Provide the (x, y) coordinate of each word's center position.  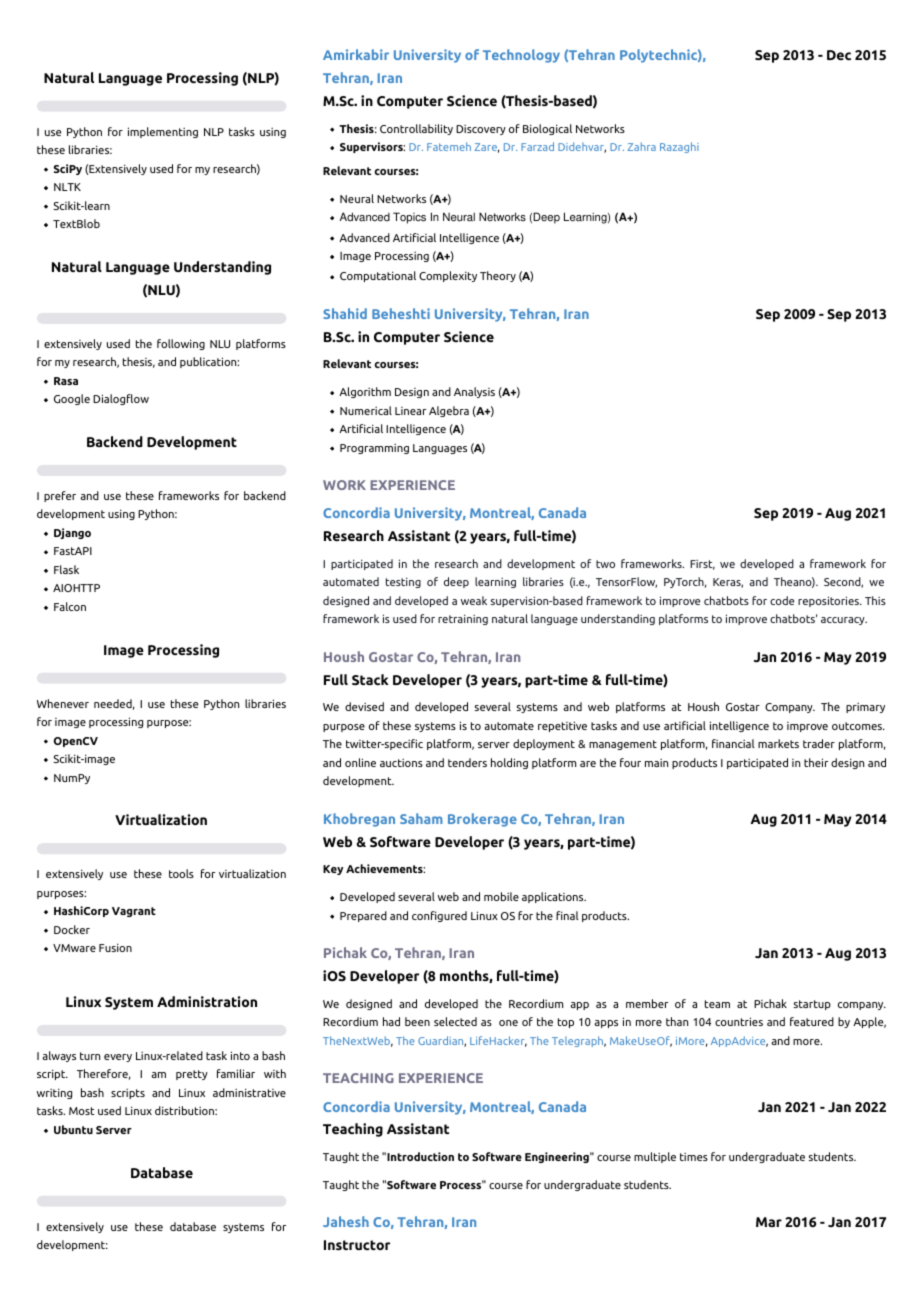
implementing (163, 132)
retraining (463, 619)
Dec (839, 55)
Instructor (357, 1245)
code (782, 600)
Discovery (481, 130)
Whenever (63, 703)
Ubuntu (73, 1129)
